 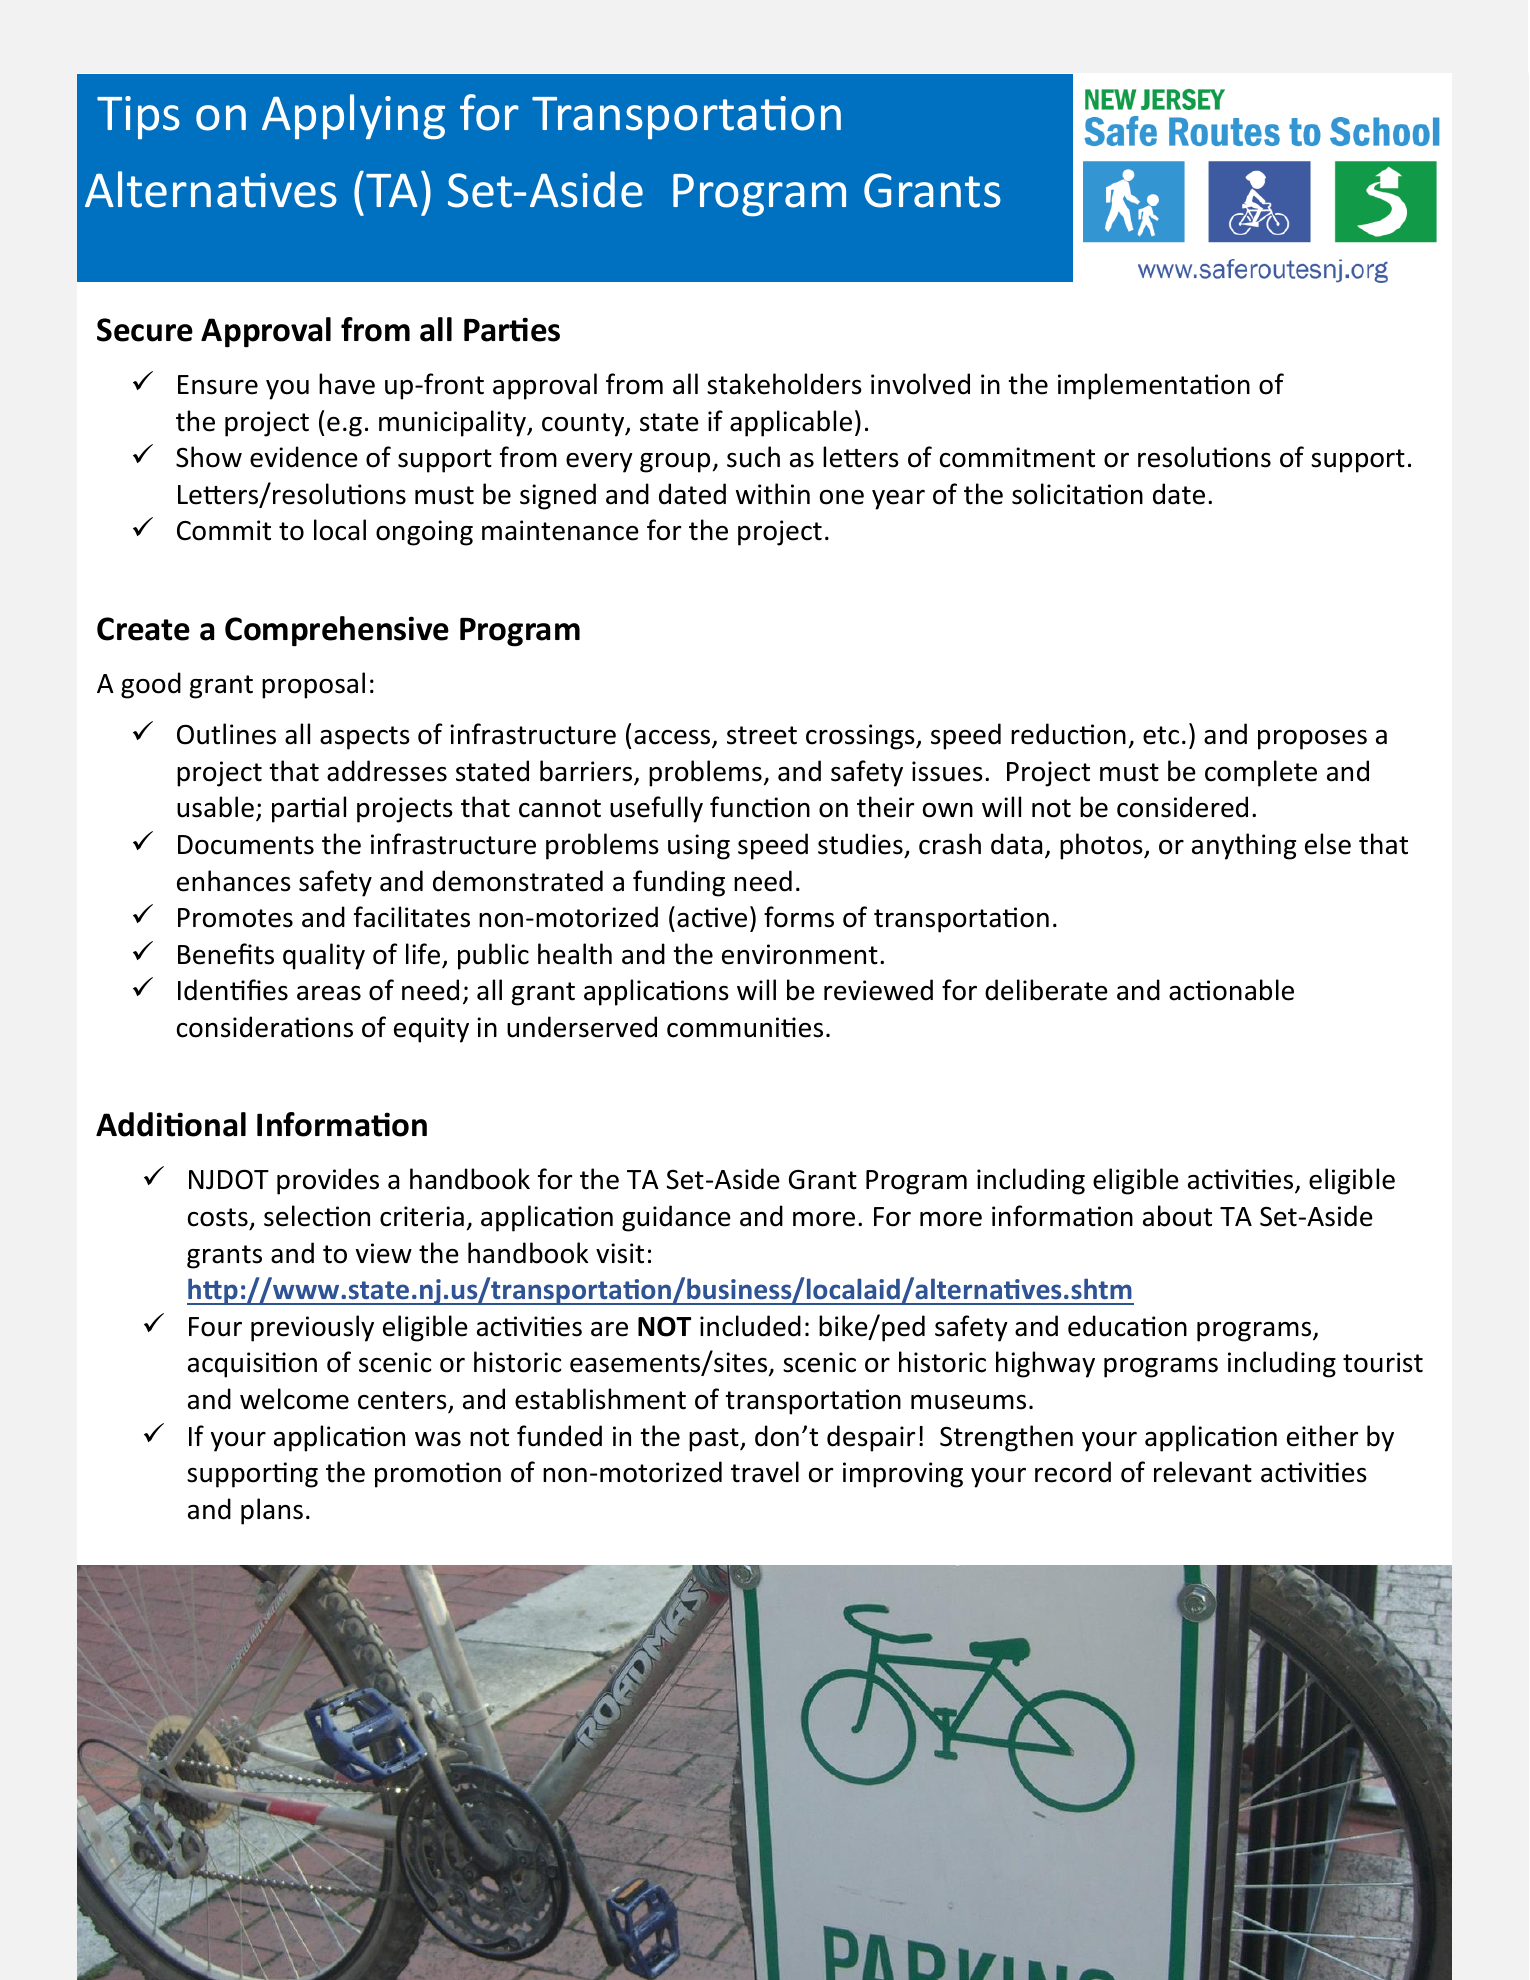 I want to click on provides, so click(x=328, y=1181).
